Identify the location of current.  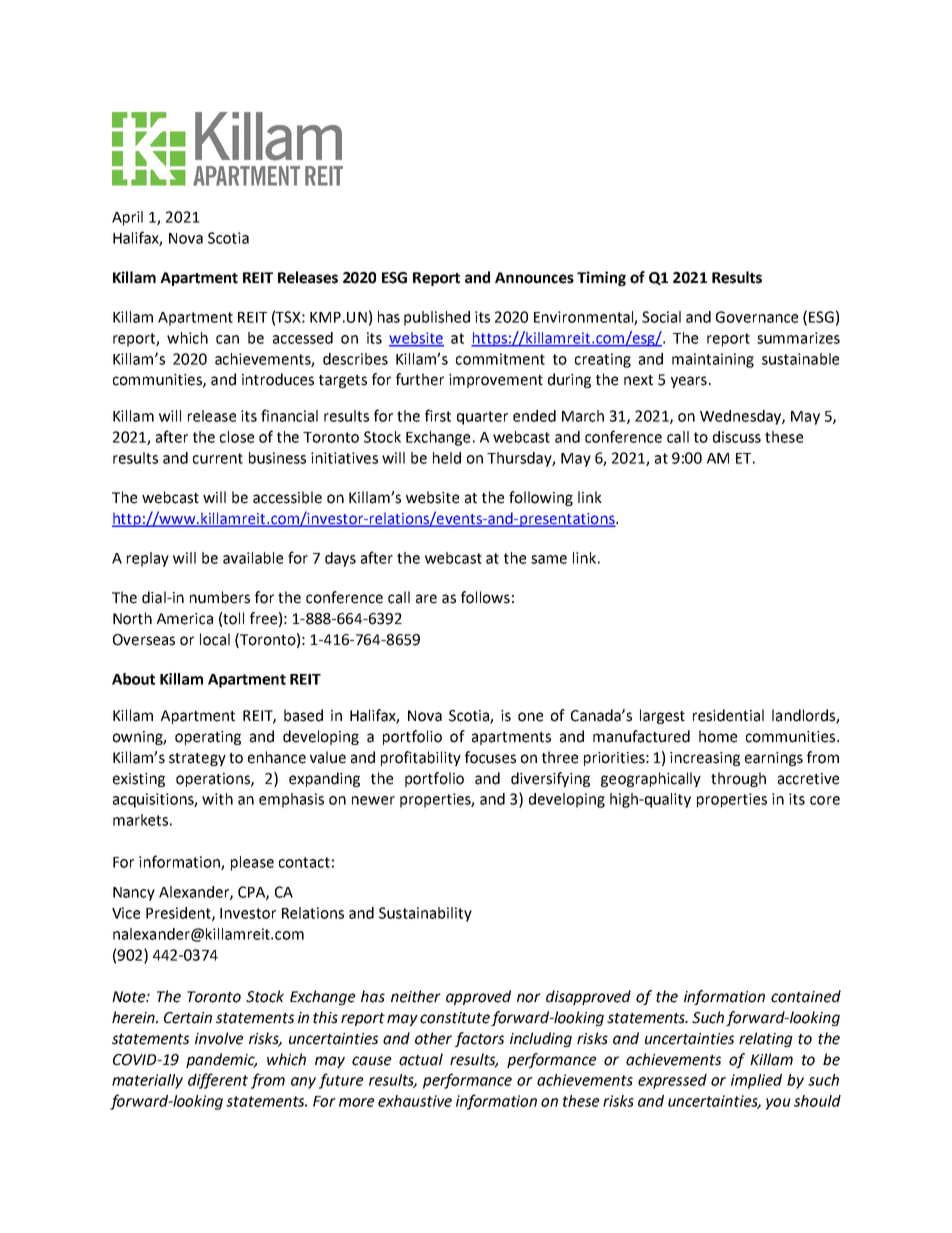
(218, 458).
